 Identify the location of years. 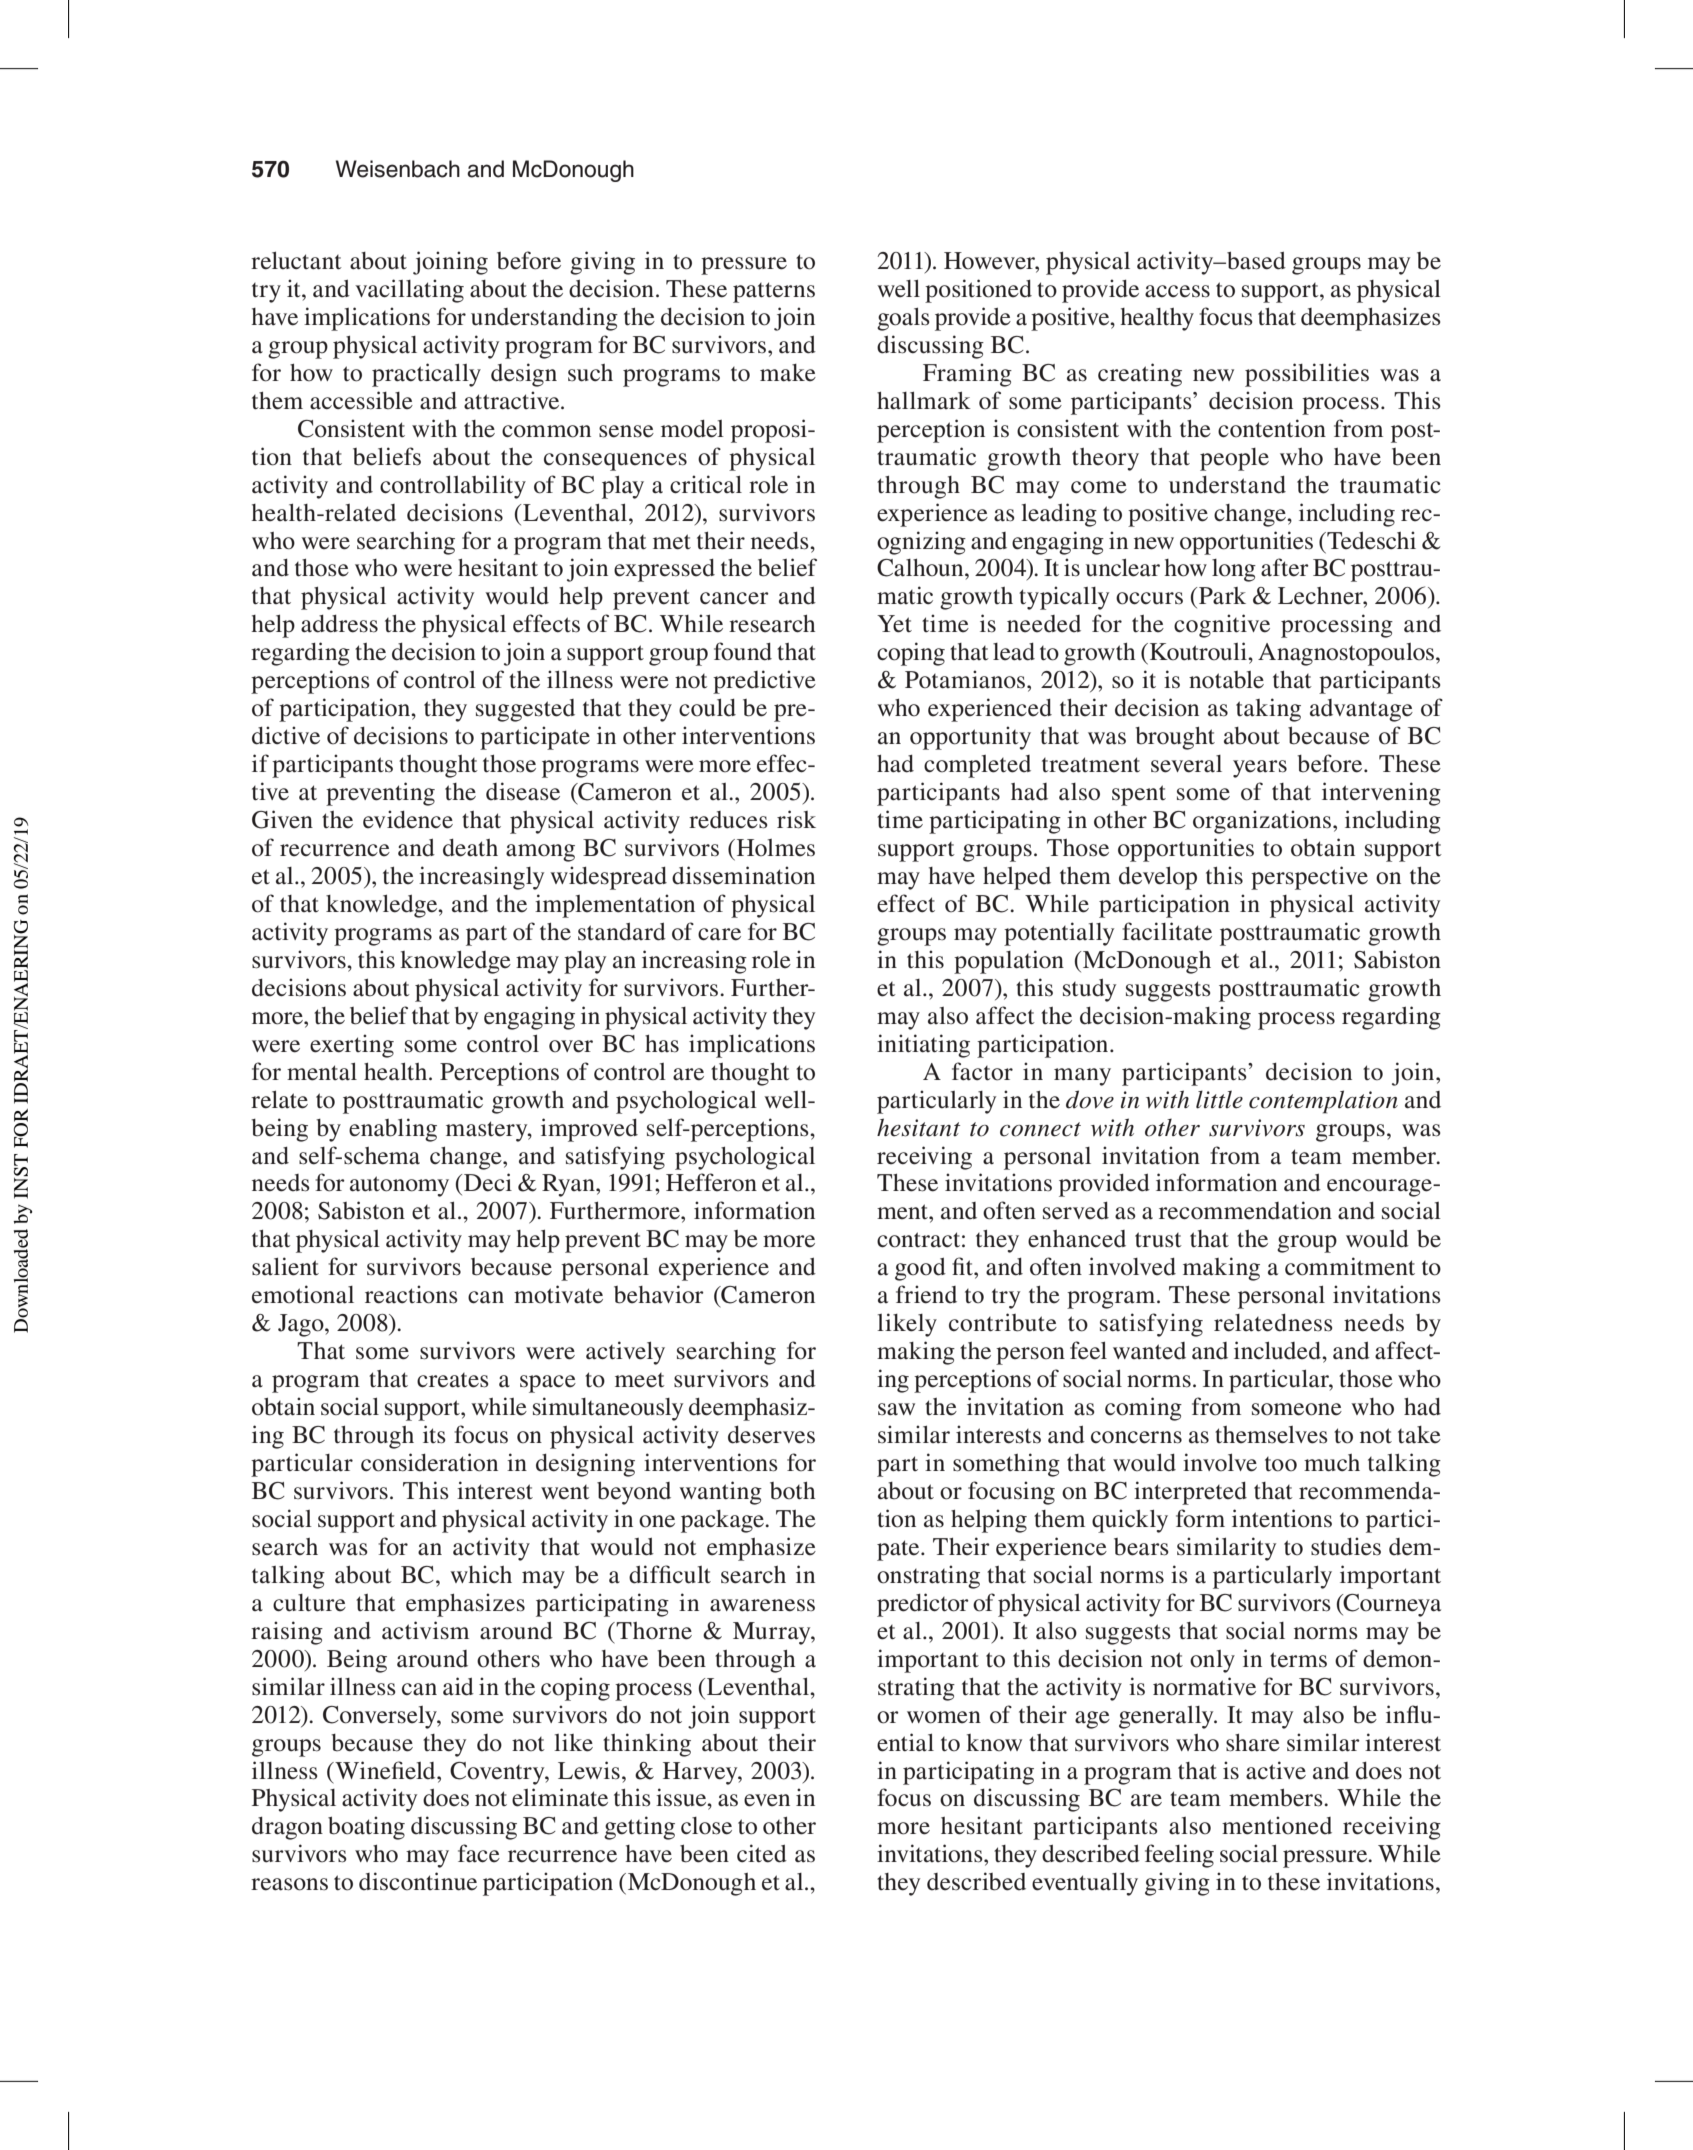
(1260, 769).
